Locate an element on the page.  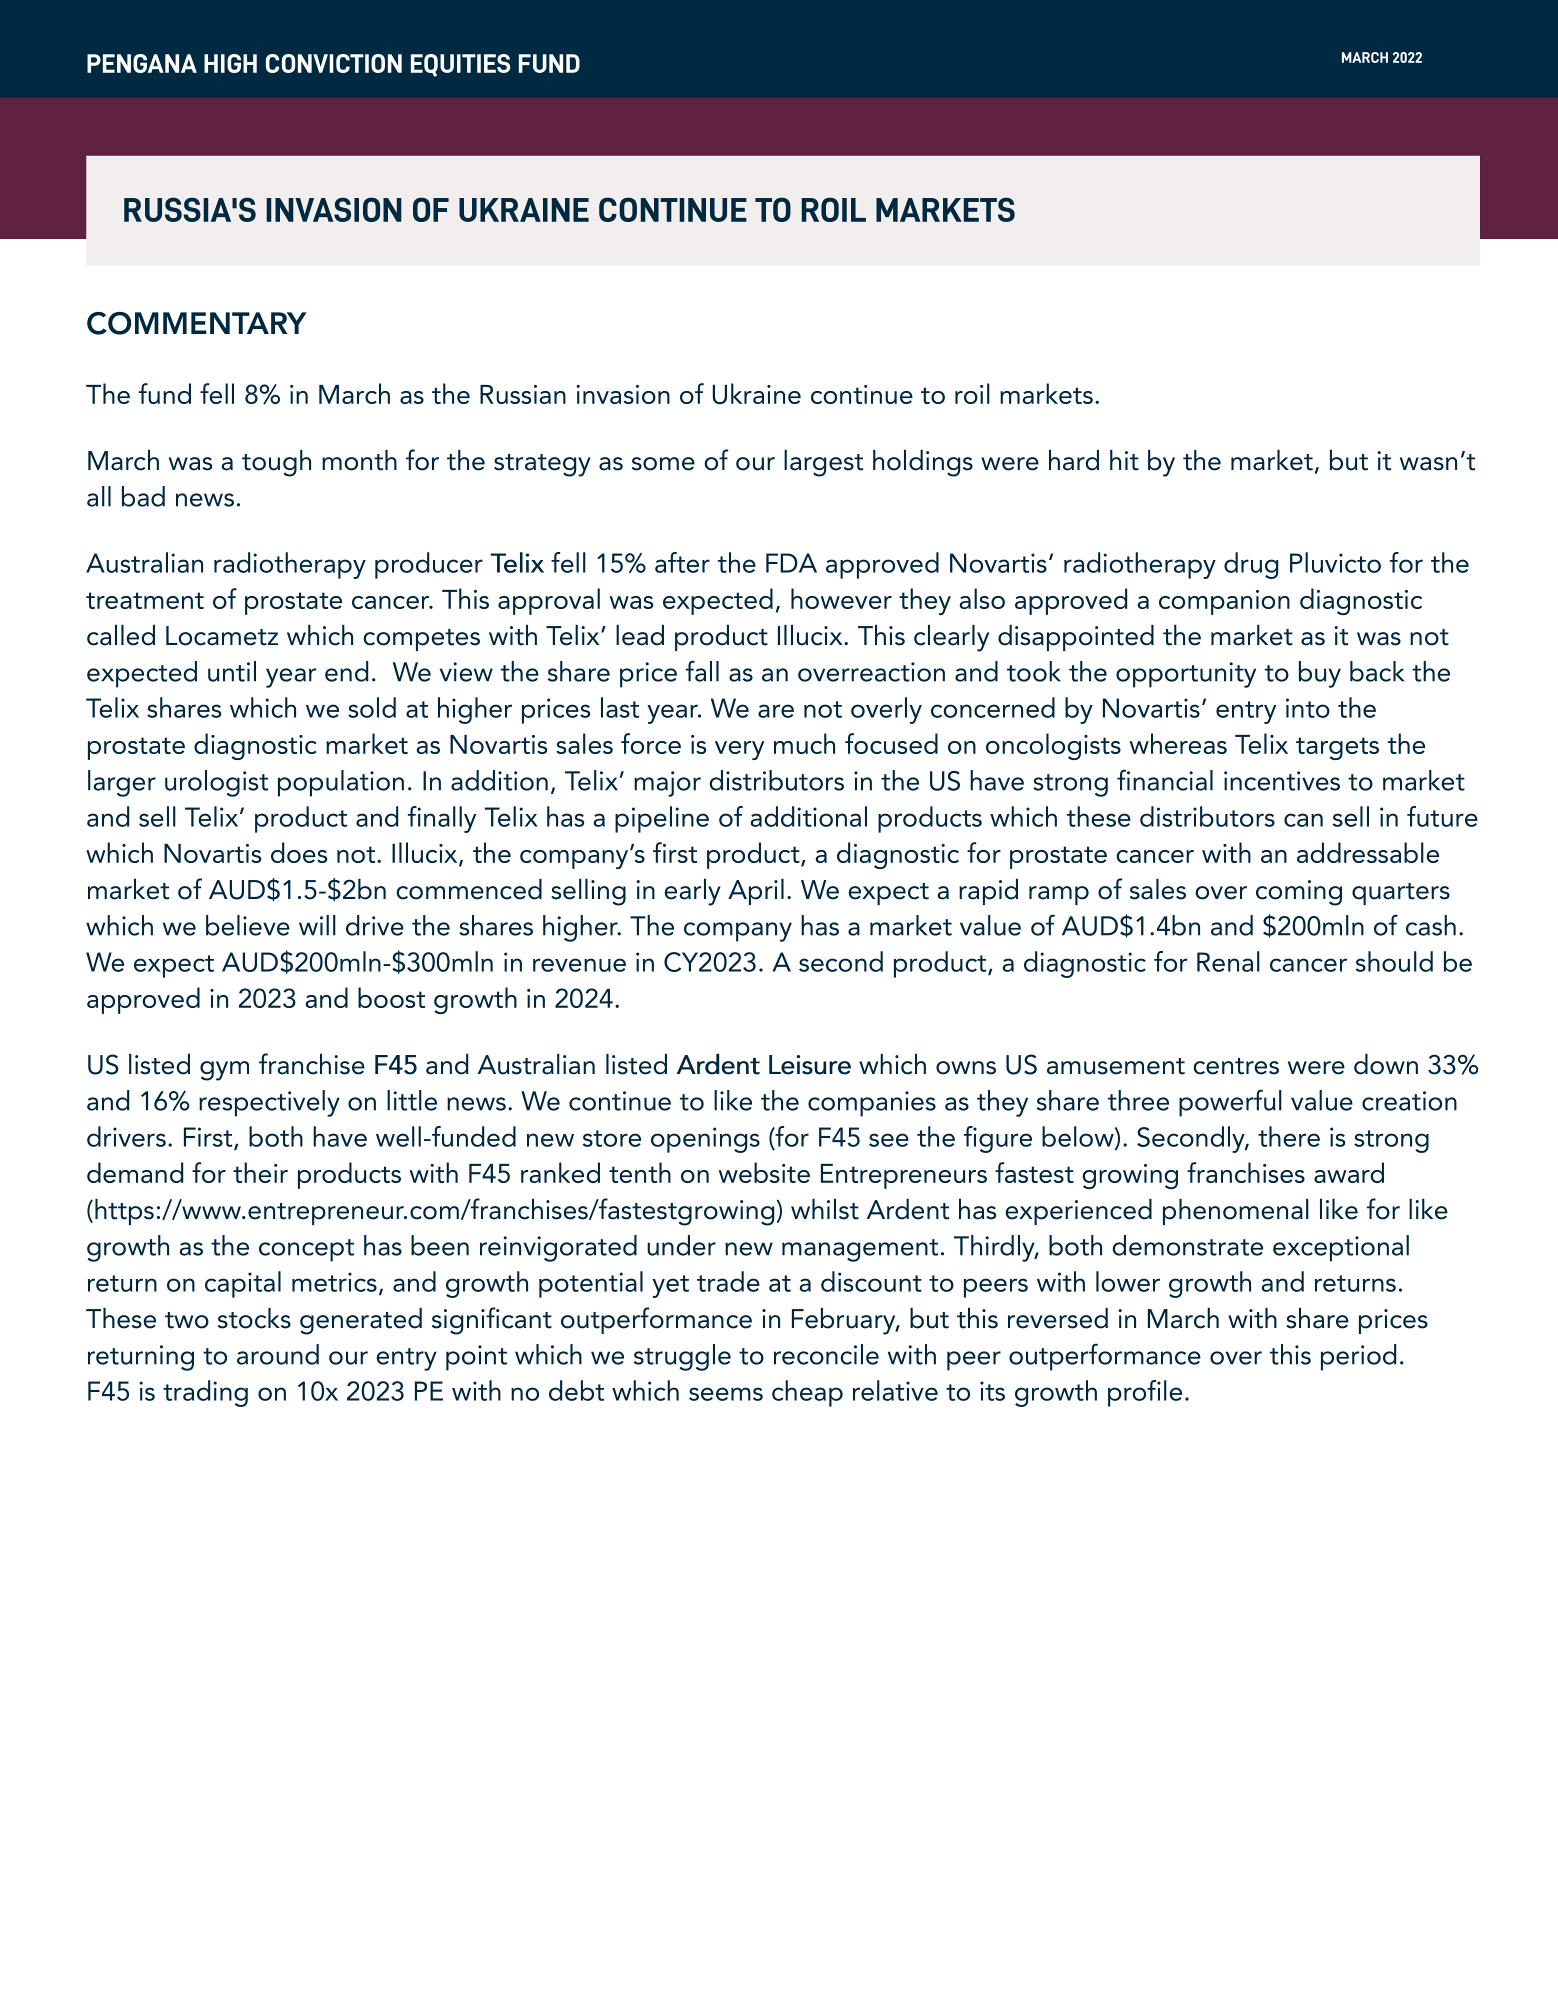
much is located at coordinates (804, 743).
